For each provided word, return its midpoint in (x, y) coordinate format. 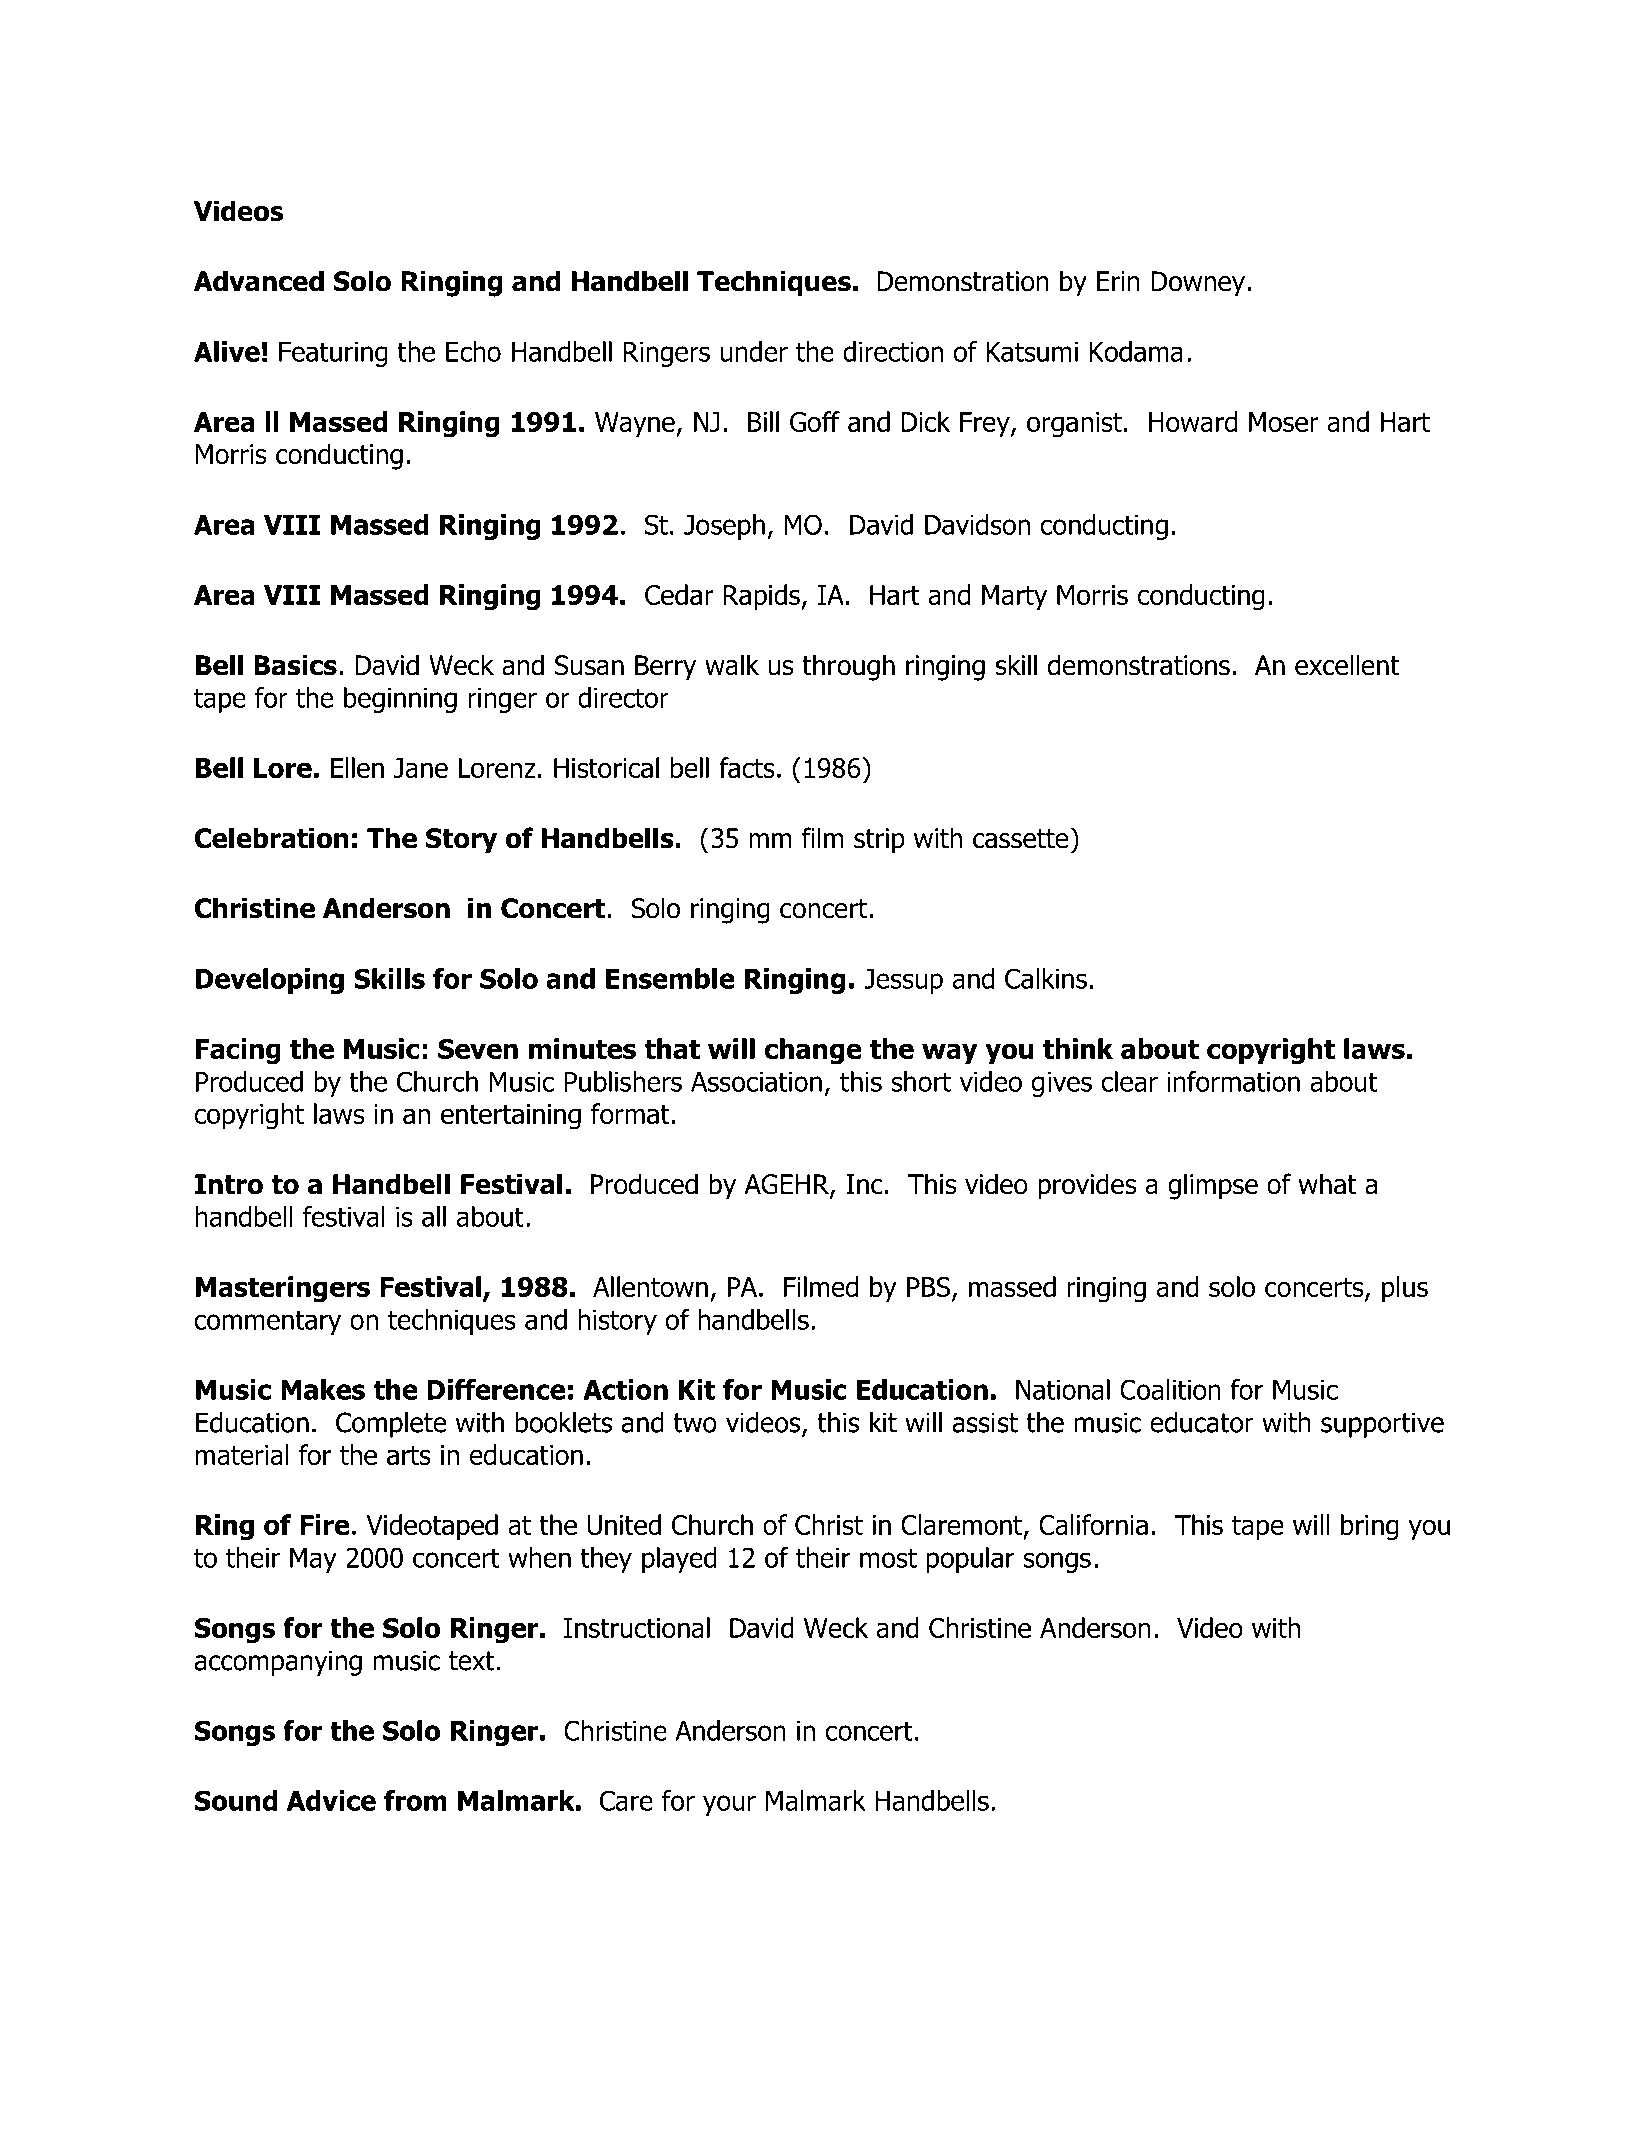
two (695, 1423)
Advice (331, 1800)
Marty (1014, 597)
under (754, 351)
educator (1202, 1422)
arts (409, 1455)
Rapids (762, 597)
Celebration (272, 838)
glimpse (1213, 1186)
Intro (229, 1184)
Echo (473, 351)
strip (879, 841)
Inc (864, 1184)
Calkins (1046, 978)
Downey (1198, 284)
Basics (295, 665)
